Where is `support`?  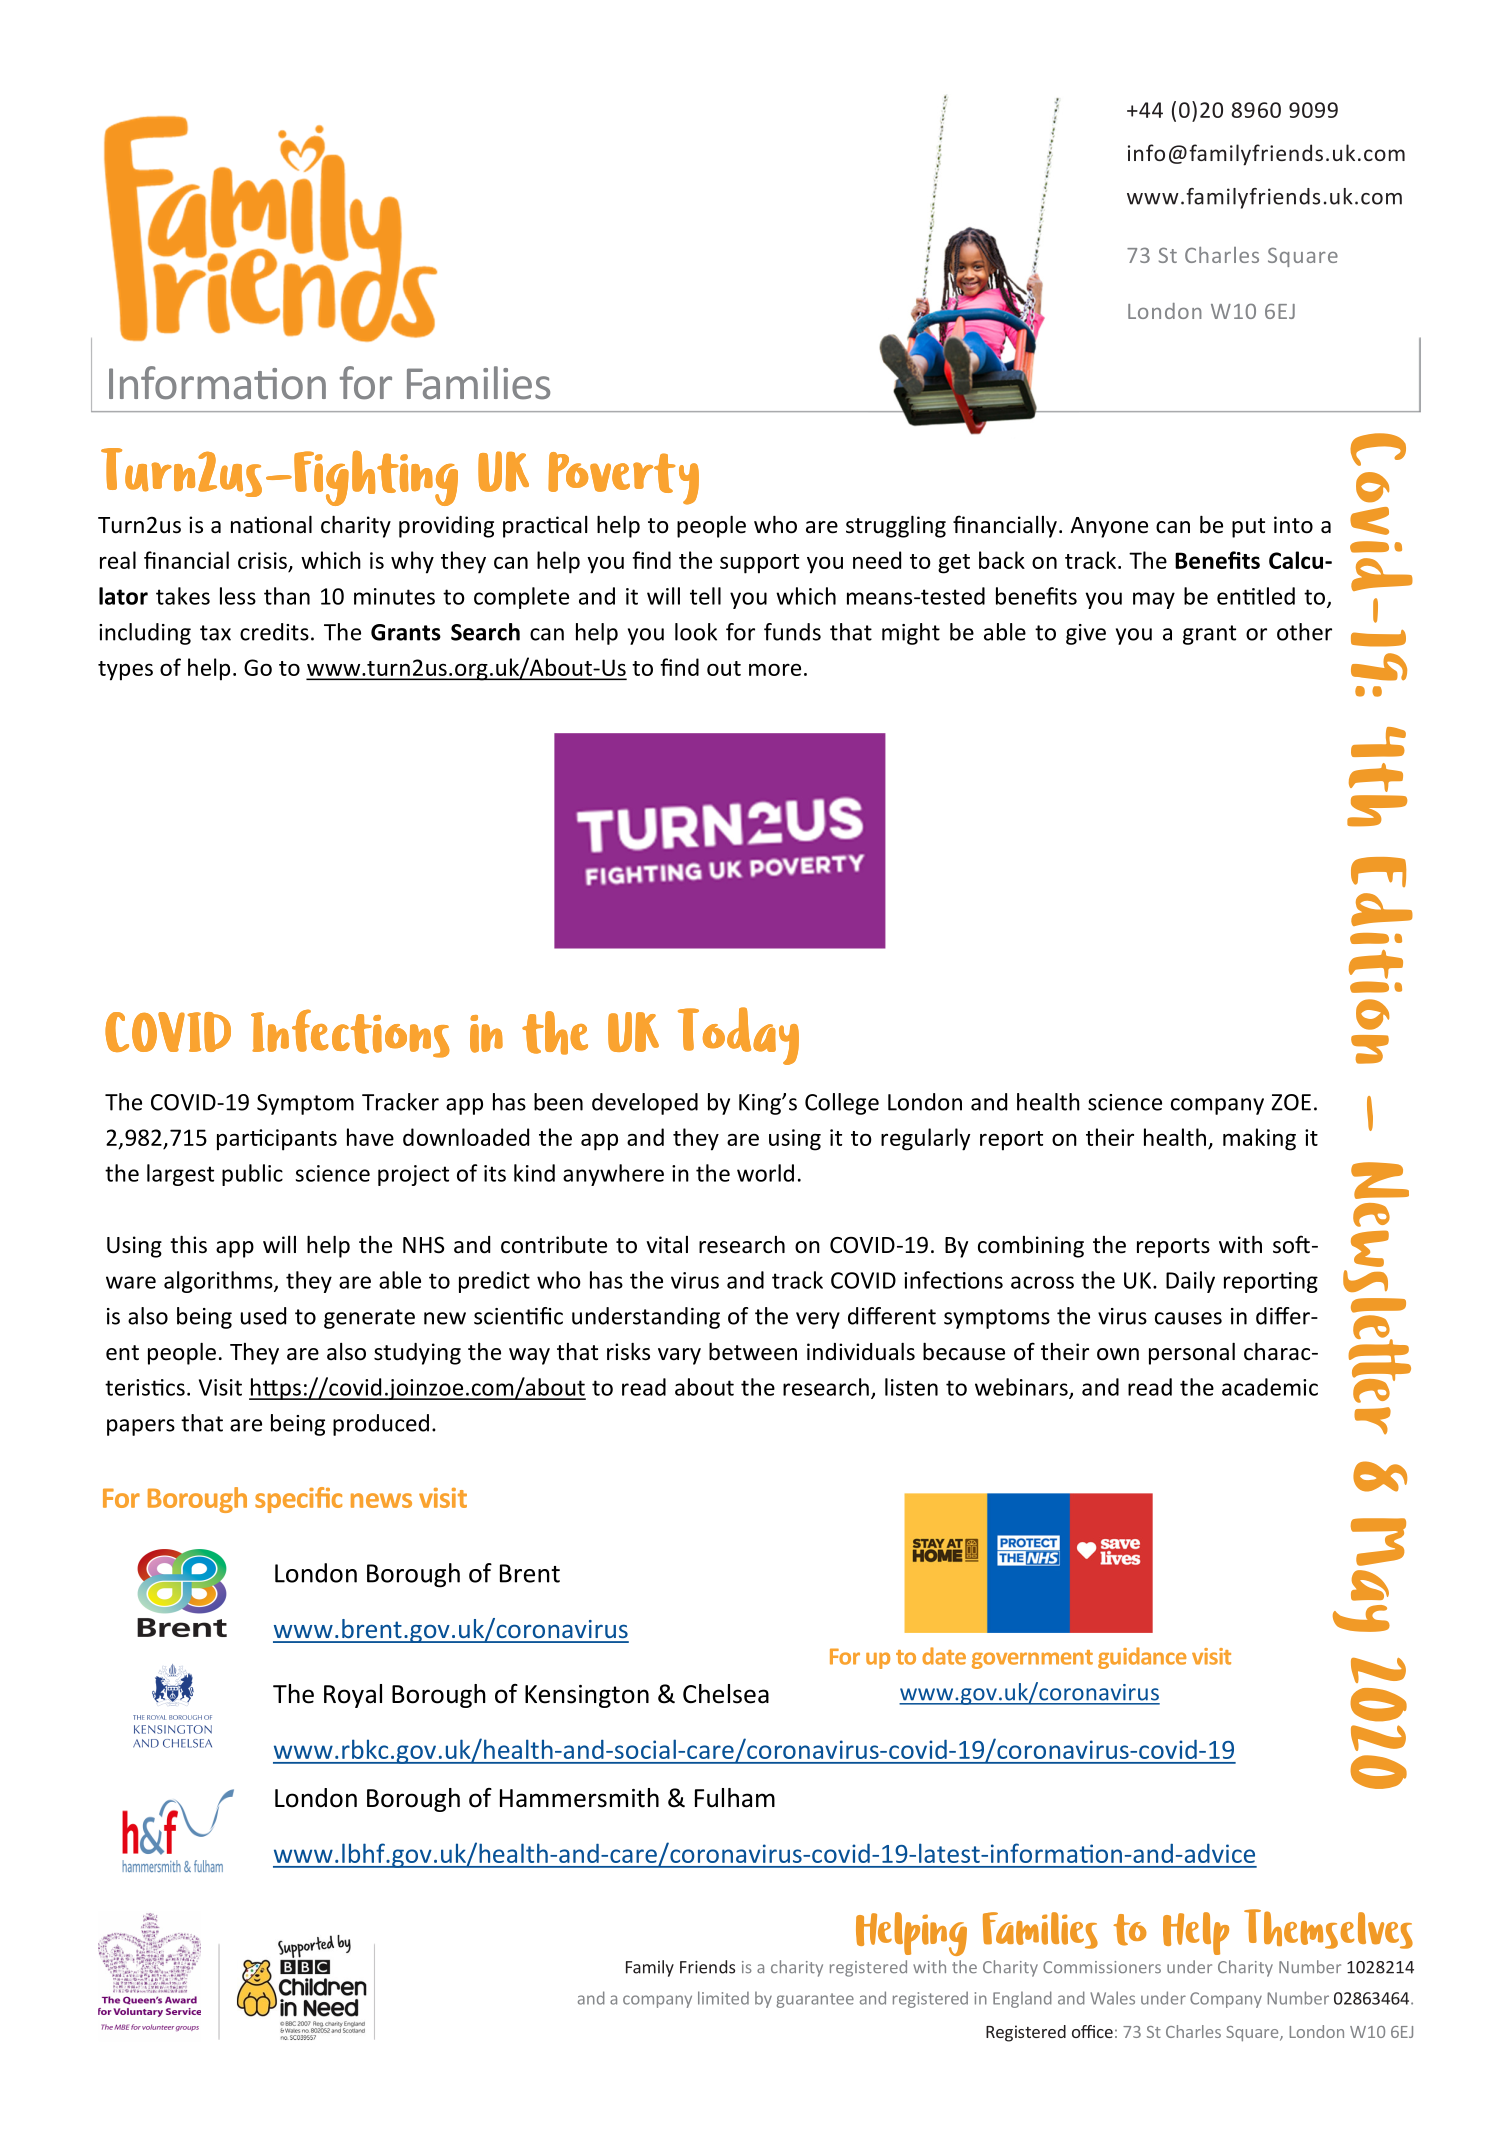
support is located at coordinates (759, 564).
